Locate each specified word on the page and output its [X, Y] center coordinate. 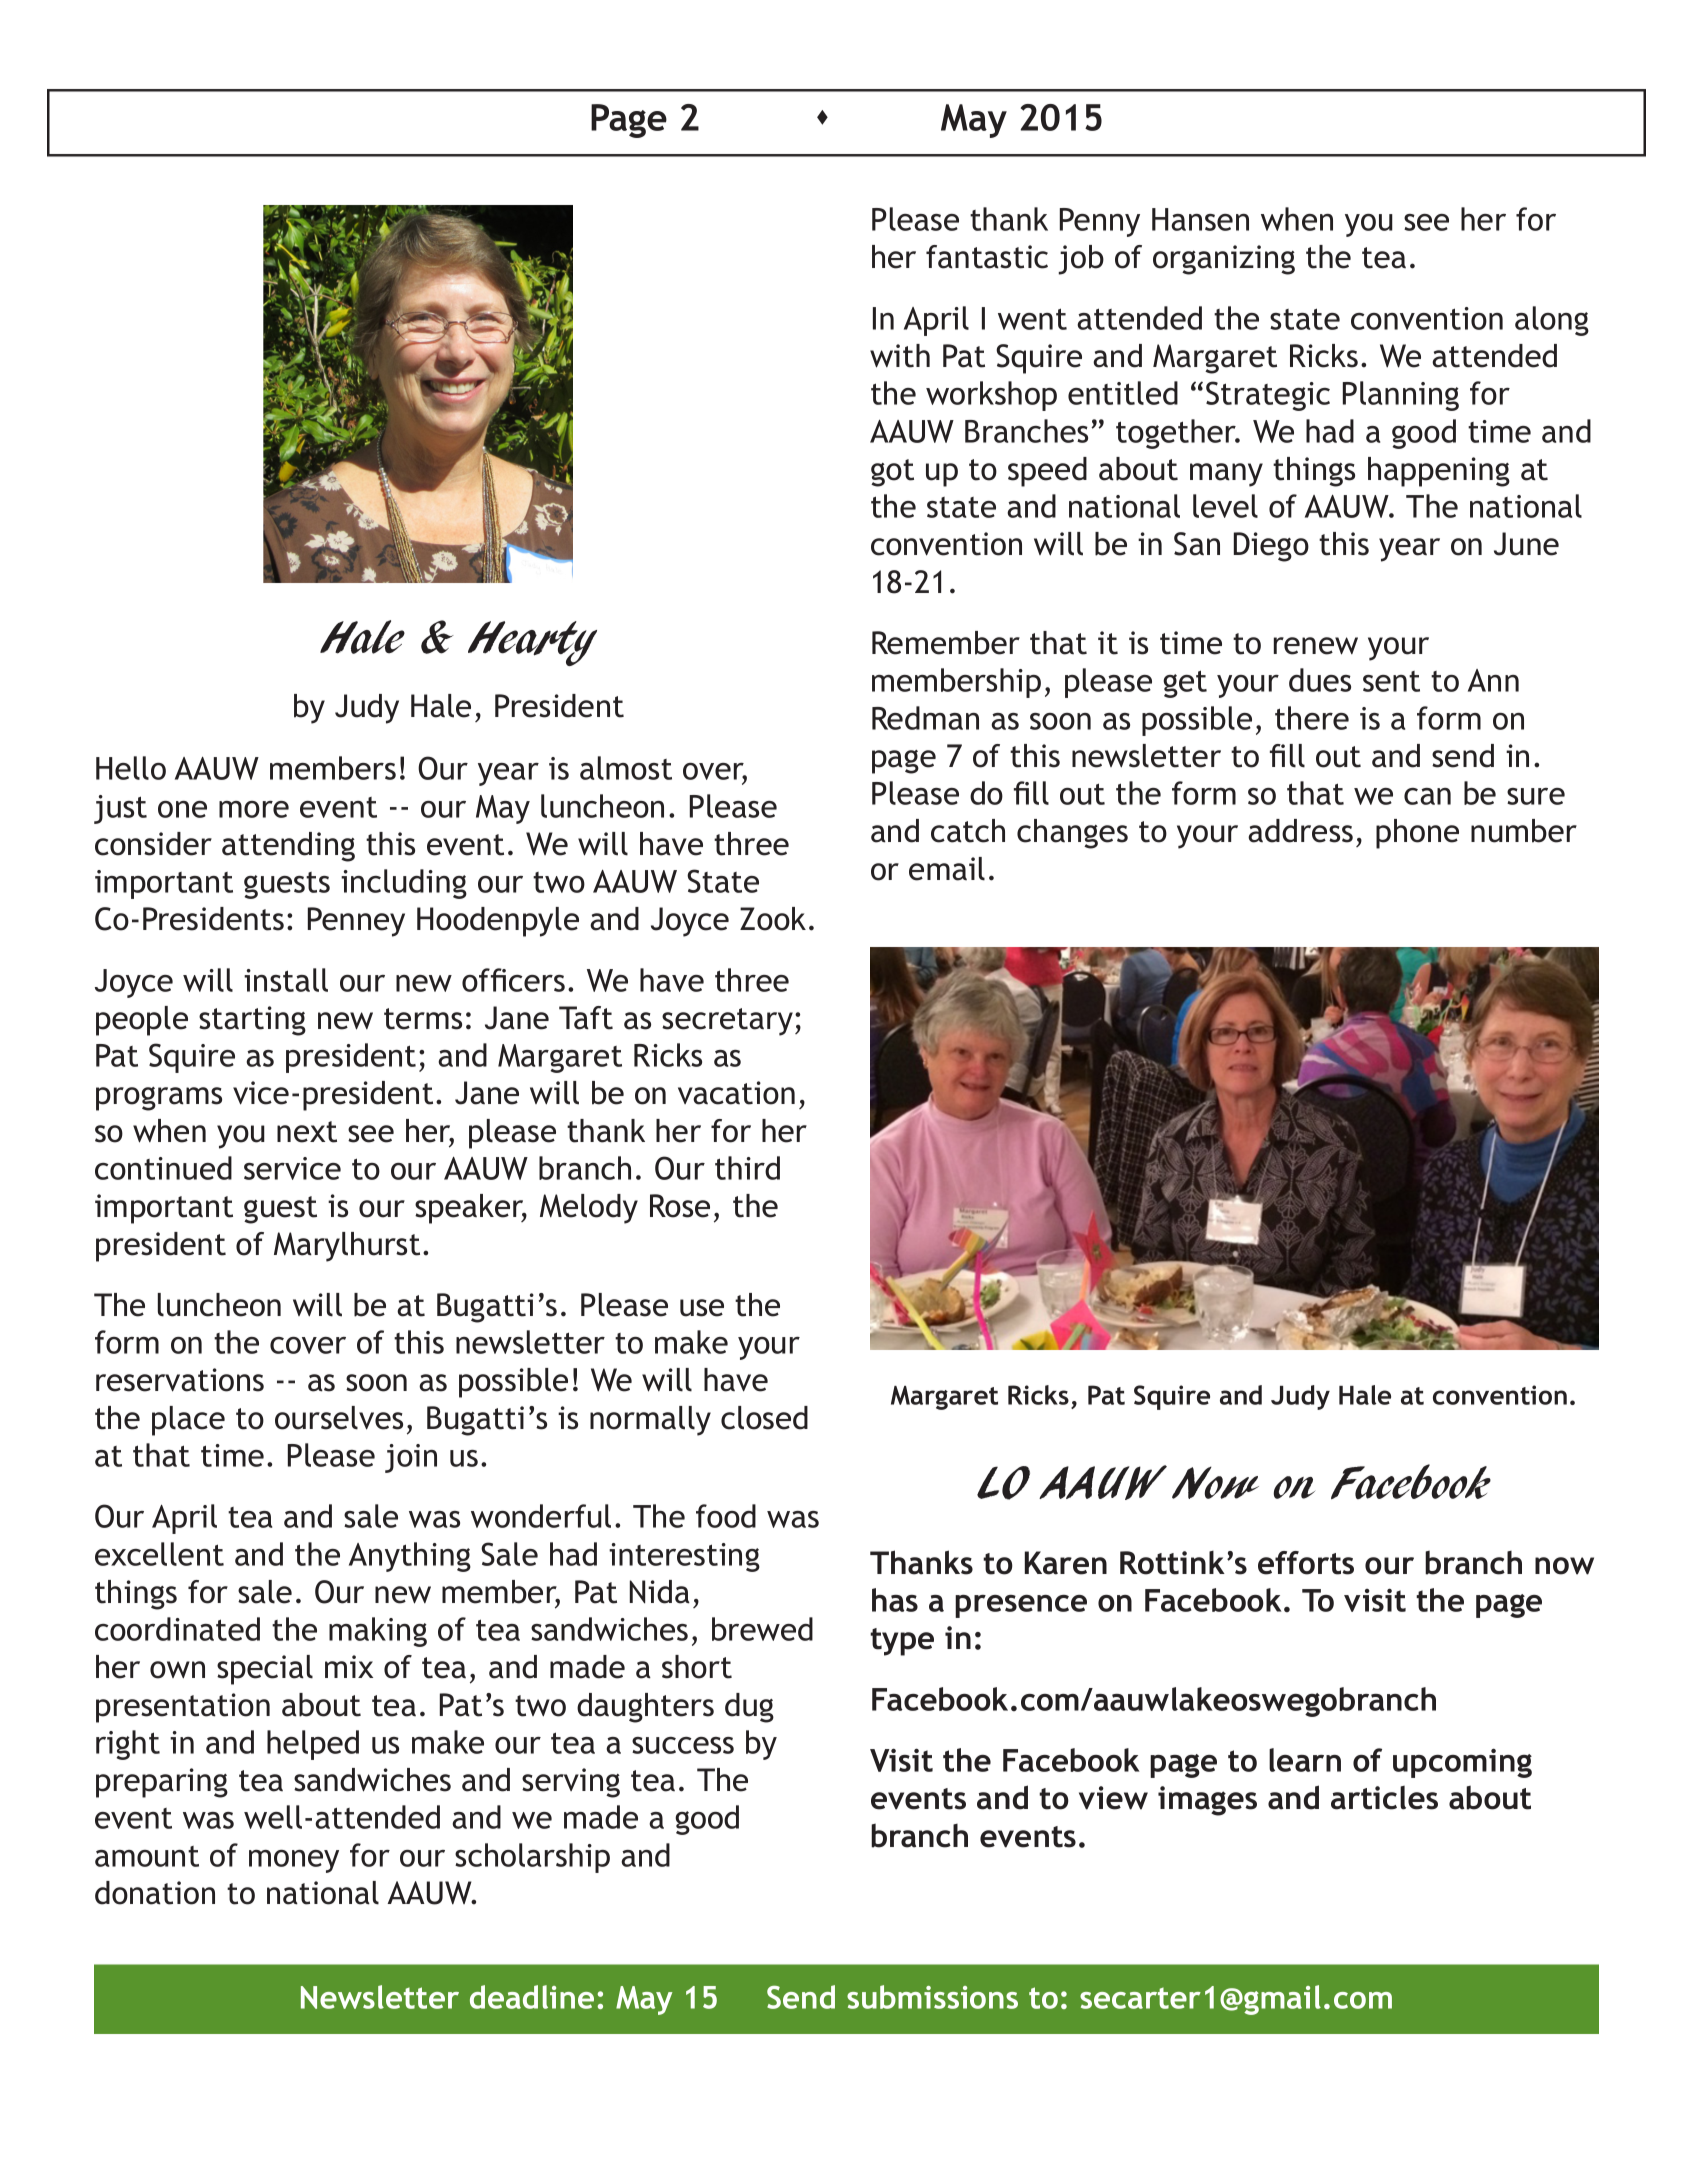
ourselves [339, 1418]
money [294, 1861]
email [947, 869]
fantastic [987, 257]
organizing [1224, 260]
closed [764, 1418]
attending [288, 847]
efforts [1306, 1563]
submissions [932, 1997]
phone [1417, 834]
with [900, 356]
